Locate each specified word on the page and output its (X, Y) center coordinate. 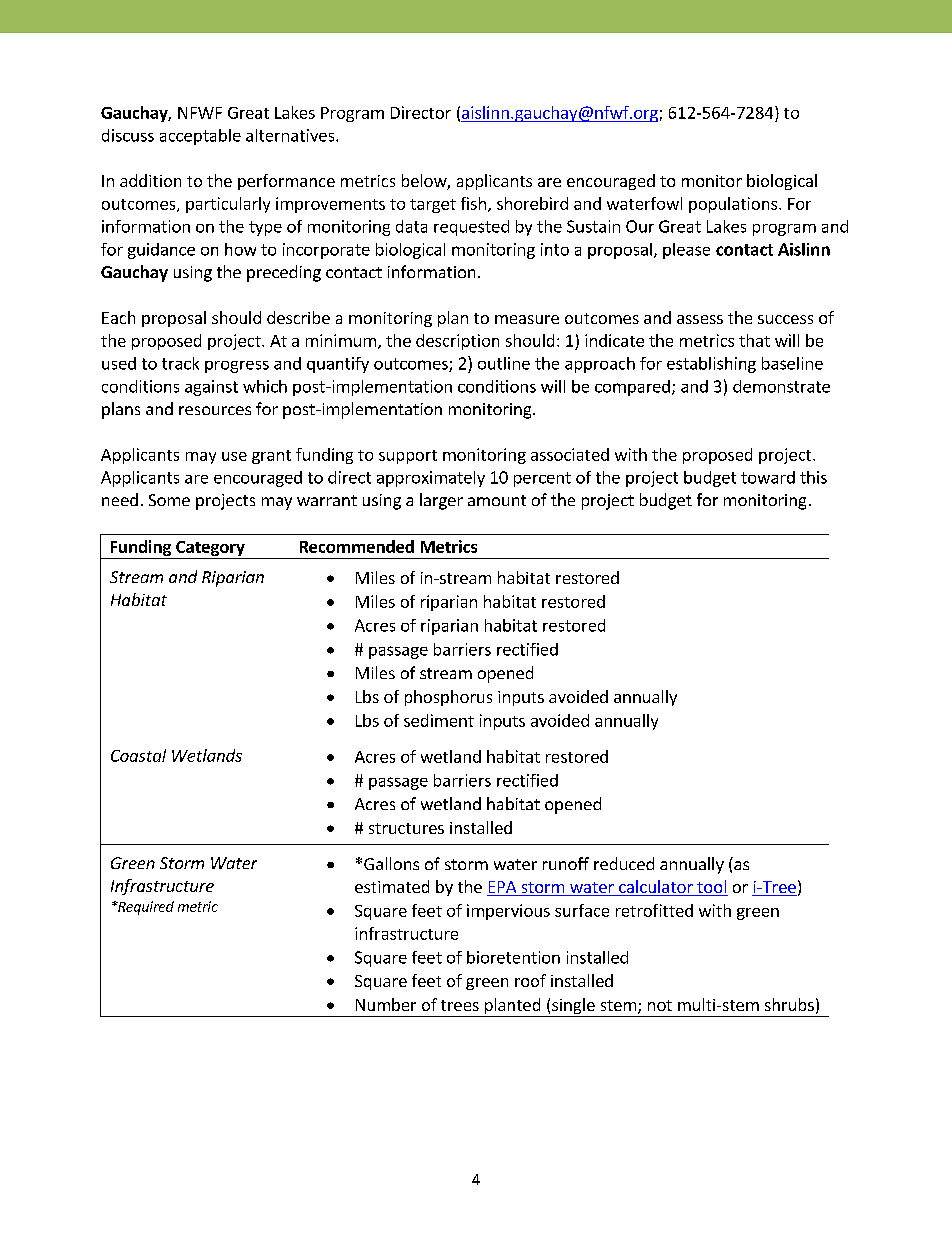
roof (530, 980)
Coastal (138, 755)
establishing (711, 365)
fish (473, 203)
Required (145, 908)
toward (768, 477)
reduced (624, 863)
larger (441, 501)
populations (734, 205)
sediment (439, 720)
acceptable (200, 137)
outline (504, 363)
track (180, 363)
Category (210, 550)
